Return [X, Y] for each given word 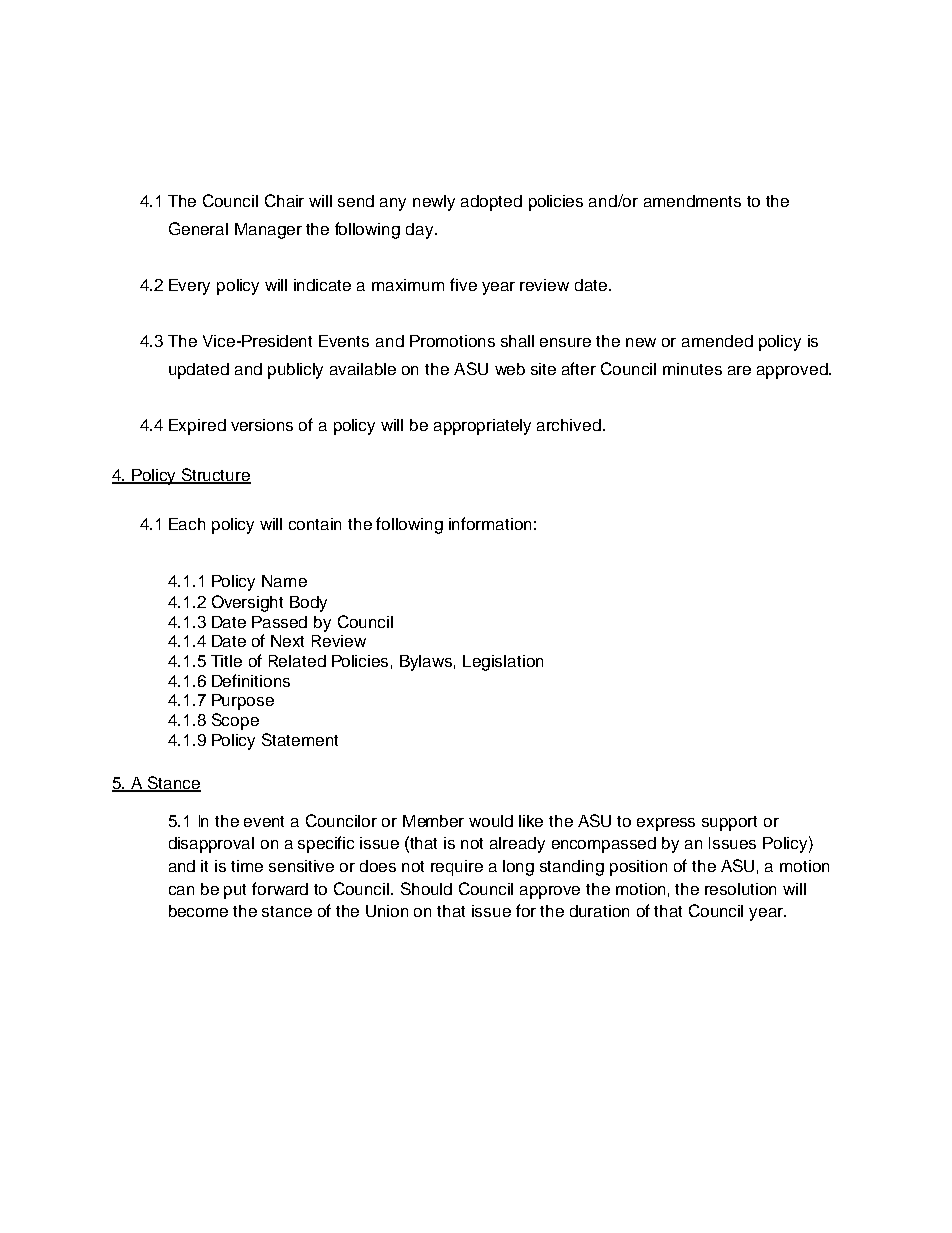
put [235, 891]
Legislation [503, 663]
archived [569, 425]
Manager [268, 231]
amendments [692, 201]
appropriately [482, 427]
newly [434, 203]
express [666, 824]
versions [262, 425]
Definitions [251, 680]
